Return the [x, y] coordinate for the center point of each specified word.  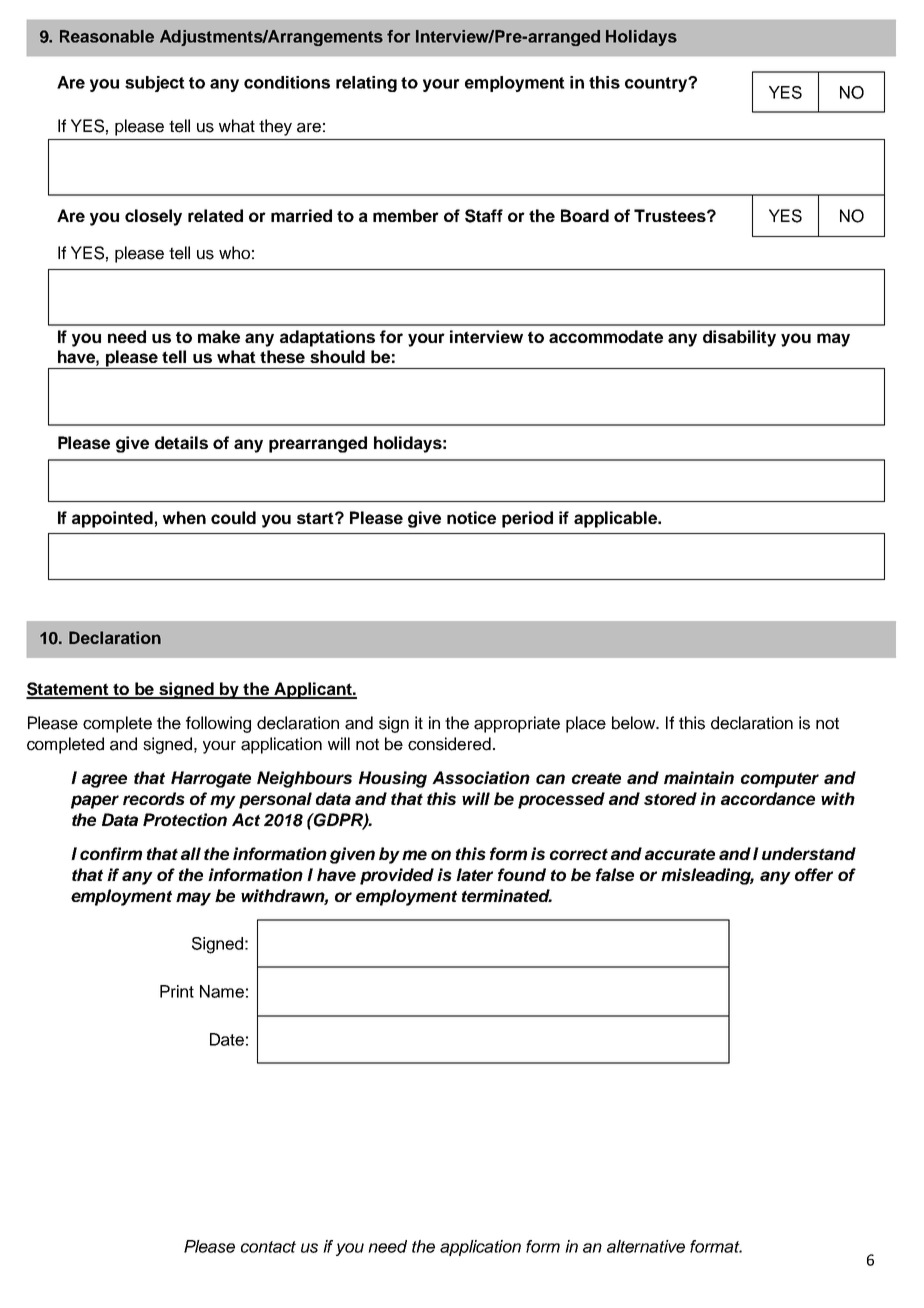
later [474, 874]
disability [739, 338]
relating [366, 84]
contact [268, 1247]
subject [155, 84]
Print [177, 991]
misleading [707, 876]
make [219, 336]
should [337, 356]
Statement [68, 690]
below [635, 723]
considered [449, 744]
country [657, 84]
